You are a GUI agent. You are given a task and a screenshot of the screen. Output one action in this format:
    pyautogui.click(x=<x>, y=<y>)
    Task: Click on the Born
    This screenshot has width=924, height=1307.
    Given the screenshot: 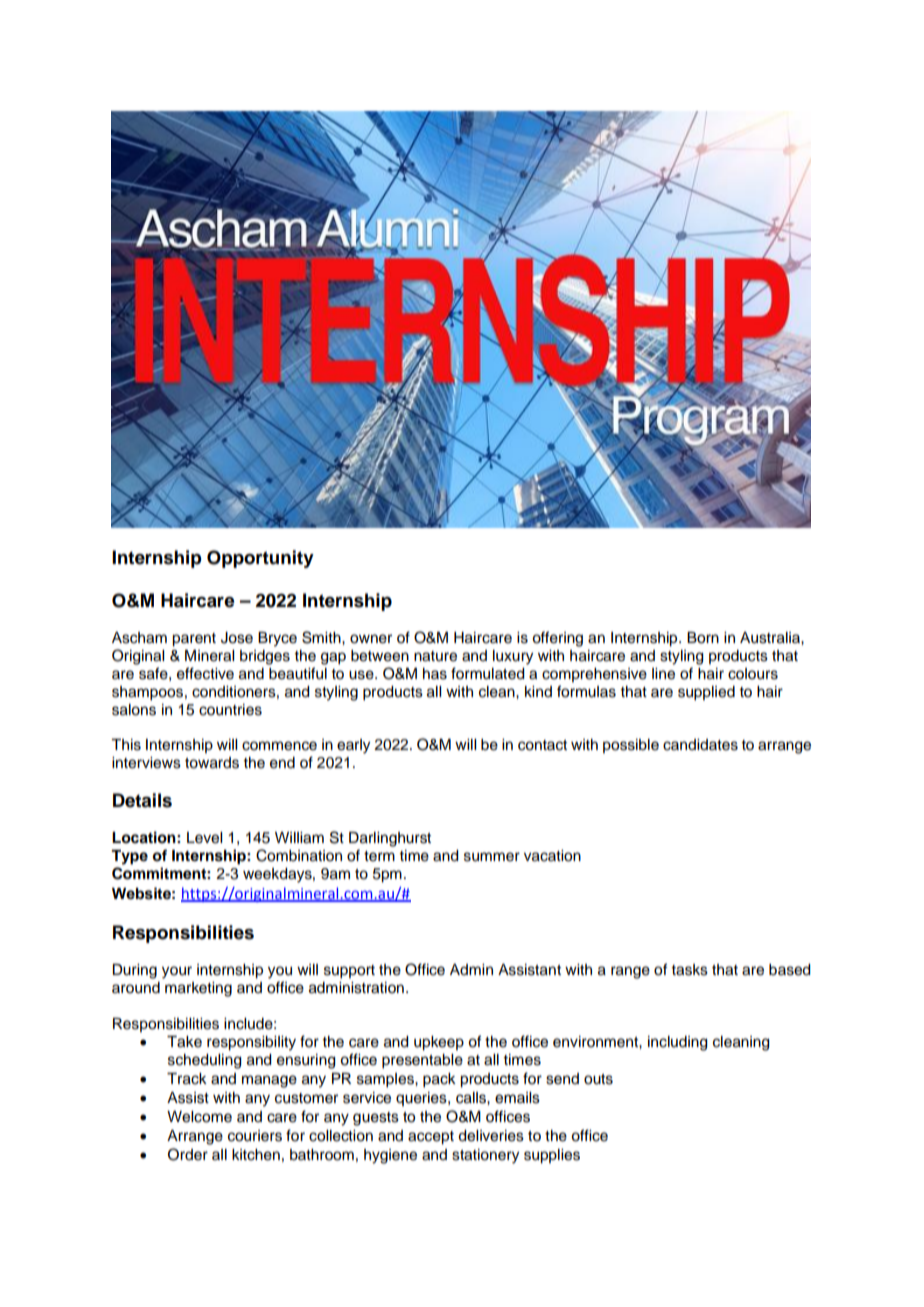 What is the action you would take?
    pyautogui.click(x=703, y=638)
